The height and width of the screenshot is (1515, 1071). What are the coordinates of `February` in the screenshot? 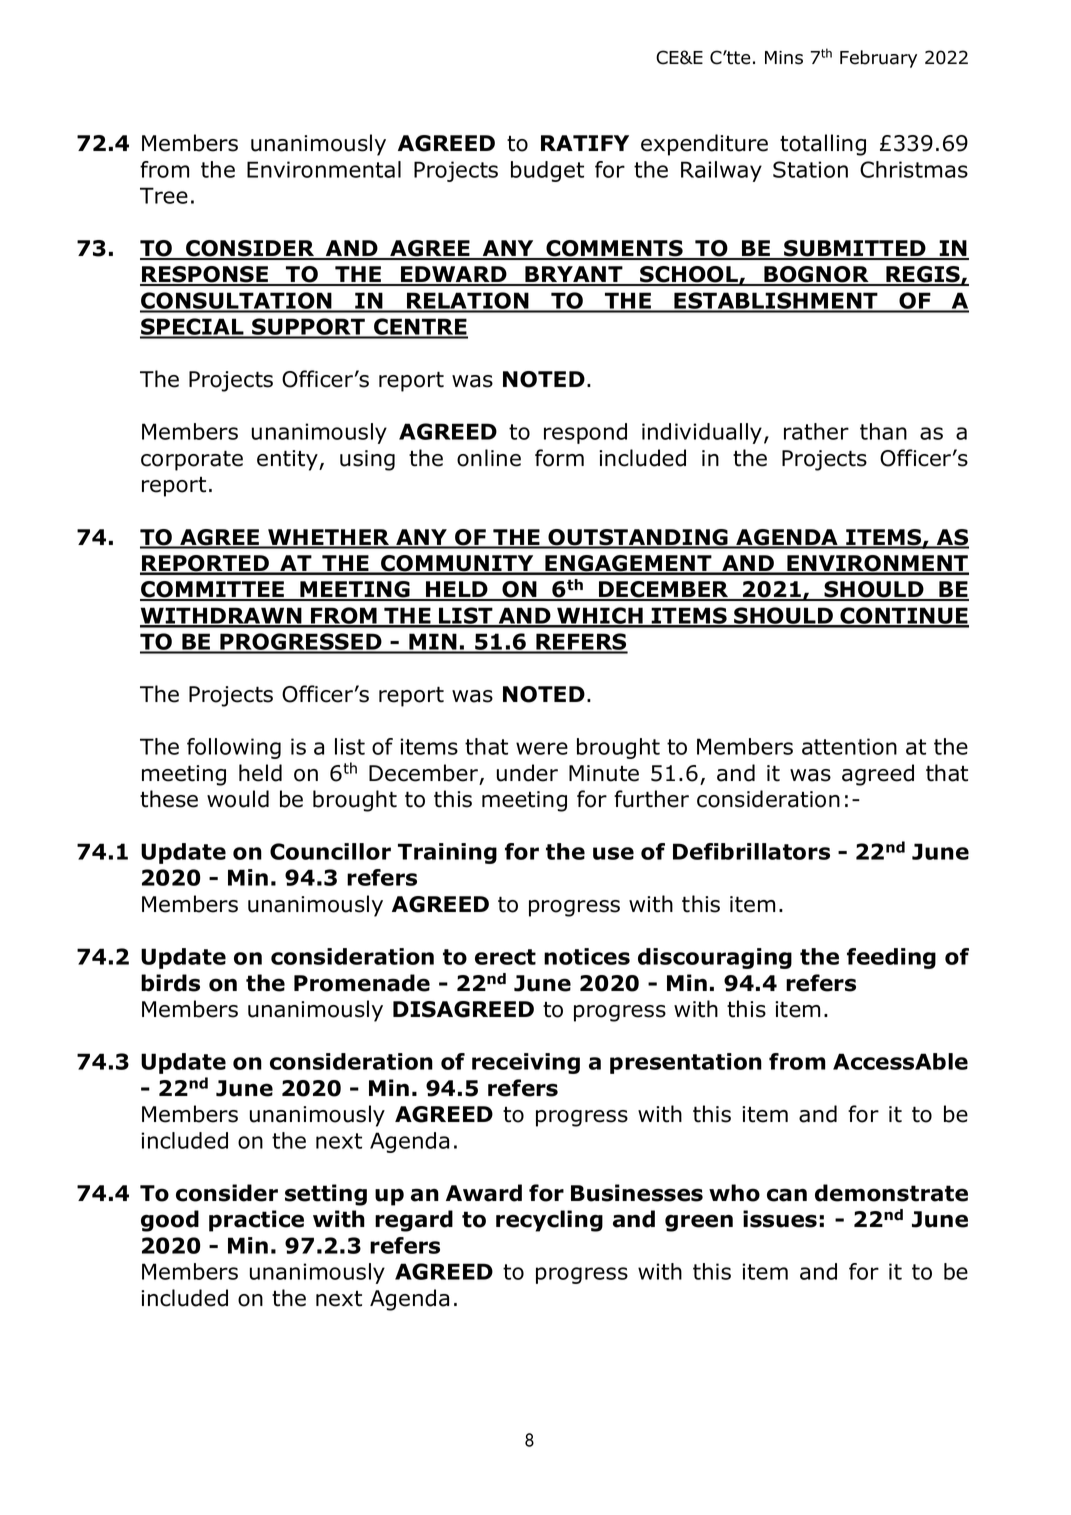 It's located at (878, 59).
